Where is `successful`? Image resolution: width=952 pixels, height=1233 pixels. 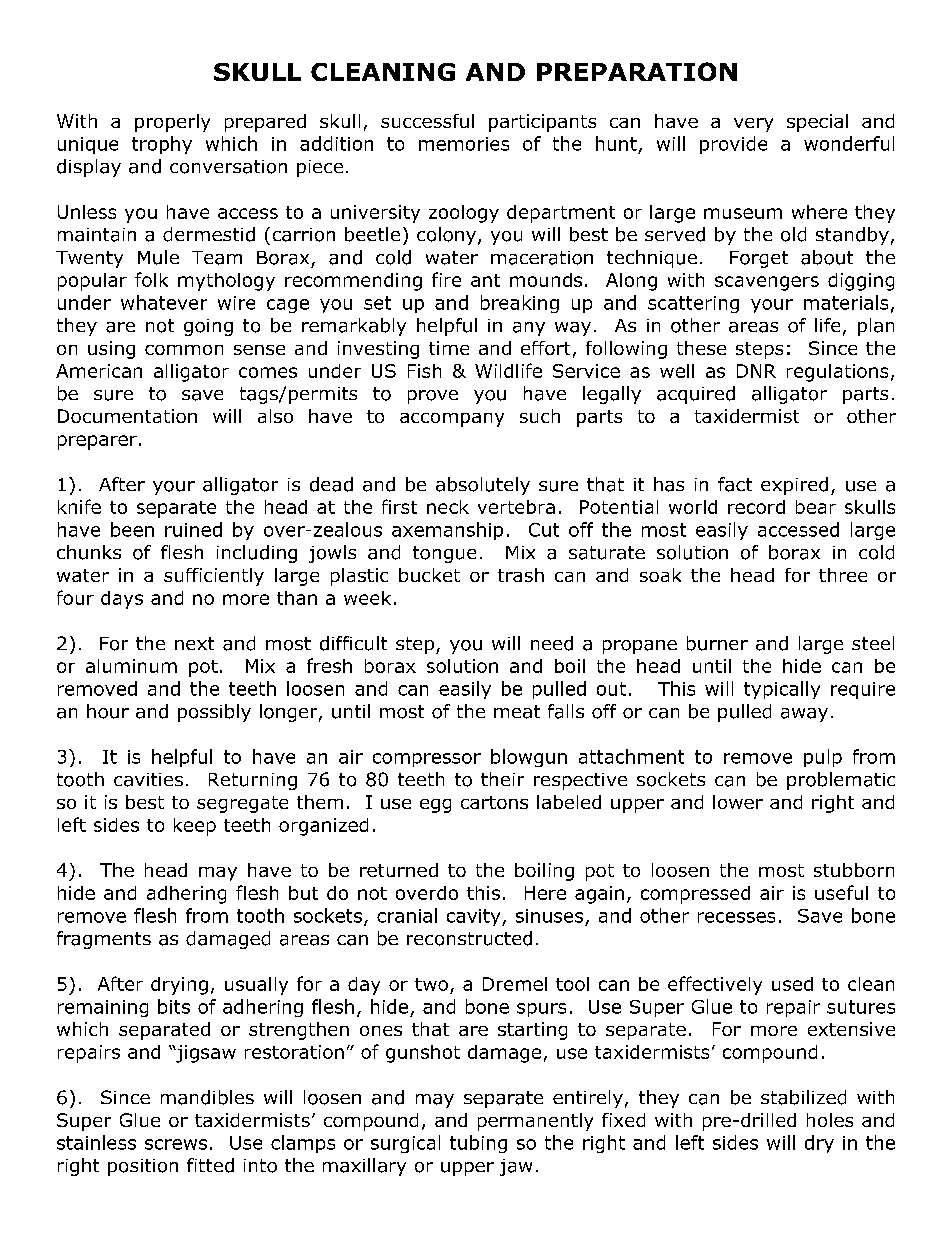
successful is located at coordinates (427, 121).
